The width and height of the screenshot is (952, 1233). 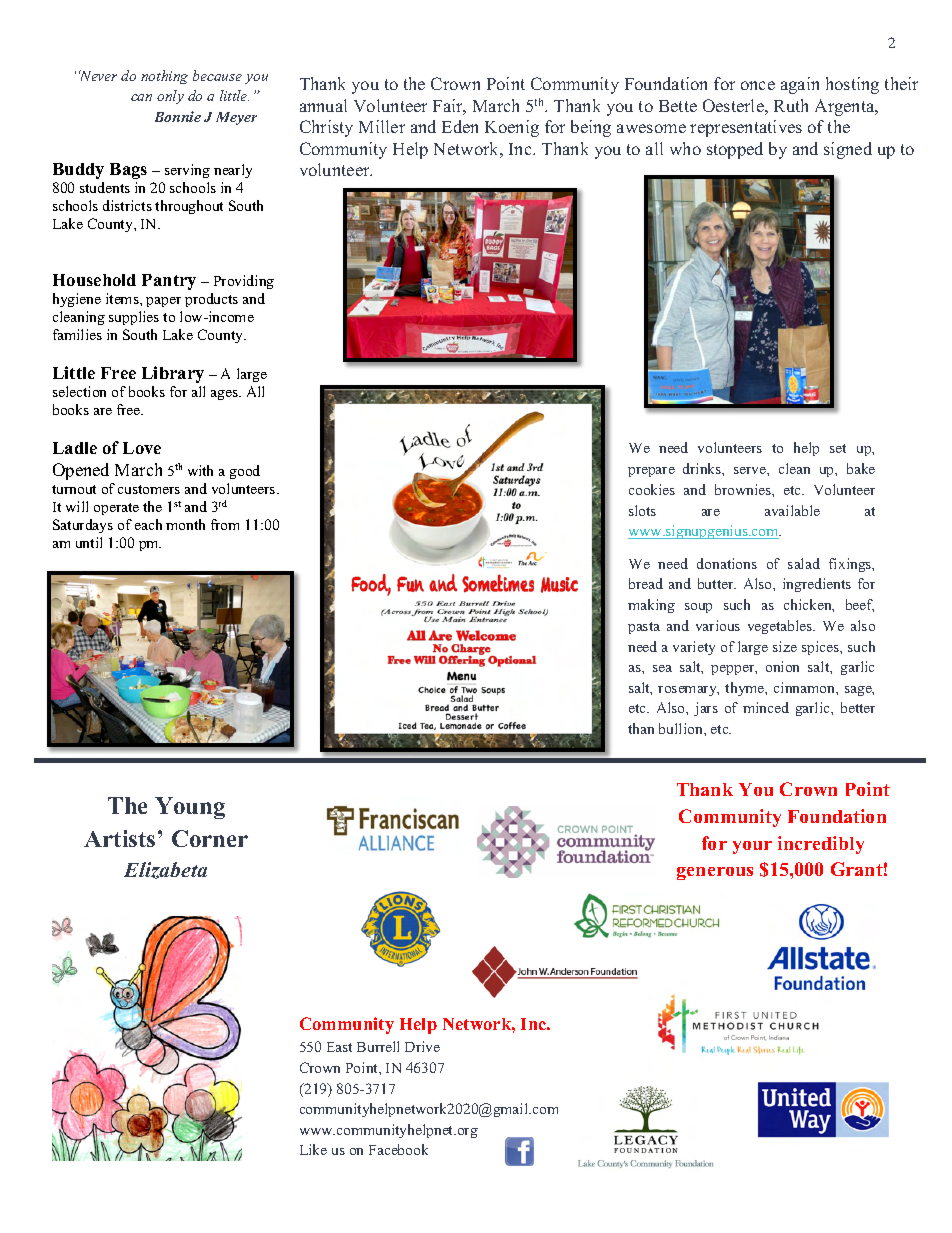 I want to click on Bonnie, so click(x=178, y=116).
